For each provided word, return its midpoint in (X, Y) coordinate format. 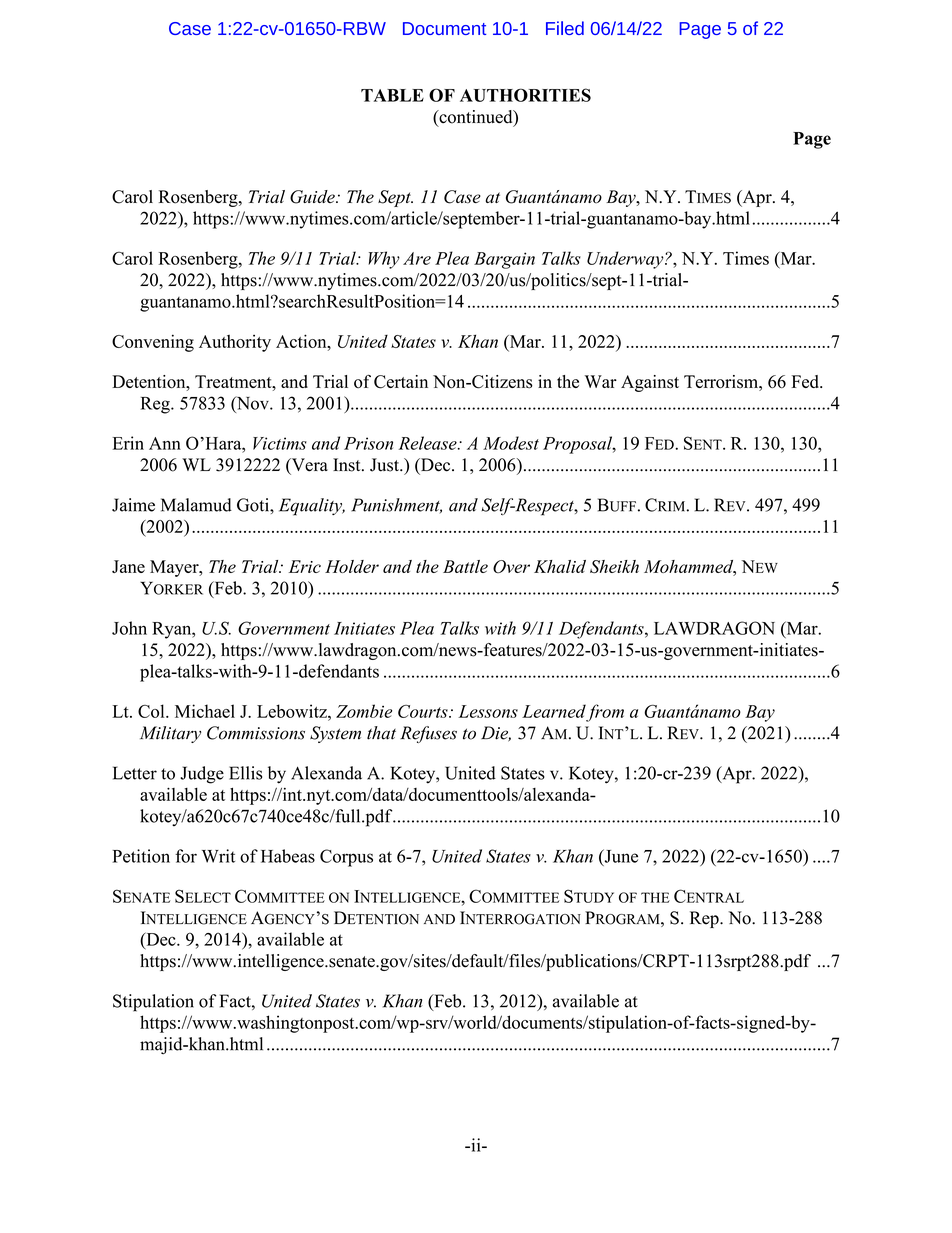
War (601, 381)
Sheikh (614, 566)
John (129, 628)
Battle (465, 566)
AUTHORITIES (525, 95)
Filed (565, 28)
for (186, 856)
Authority (235, 343)
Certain (401, 382)
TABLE (392, 95)
